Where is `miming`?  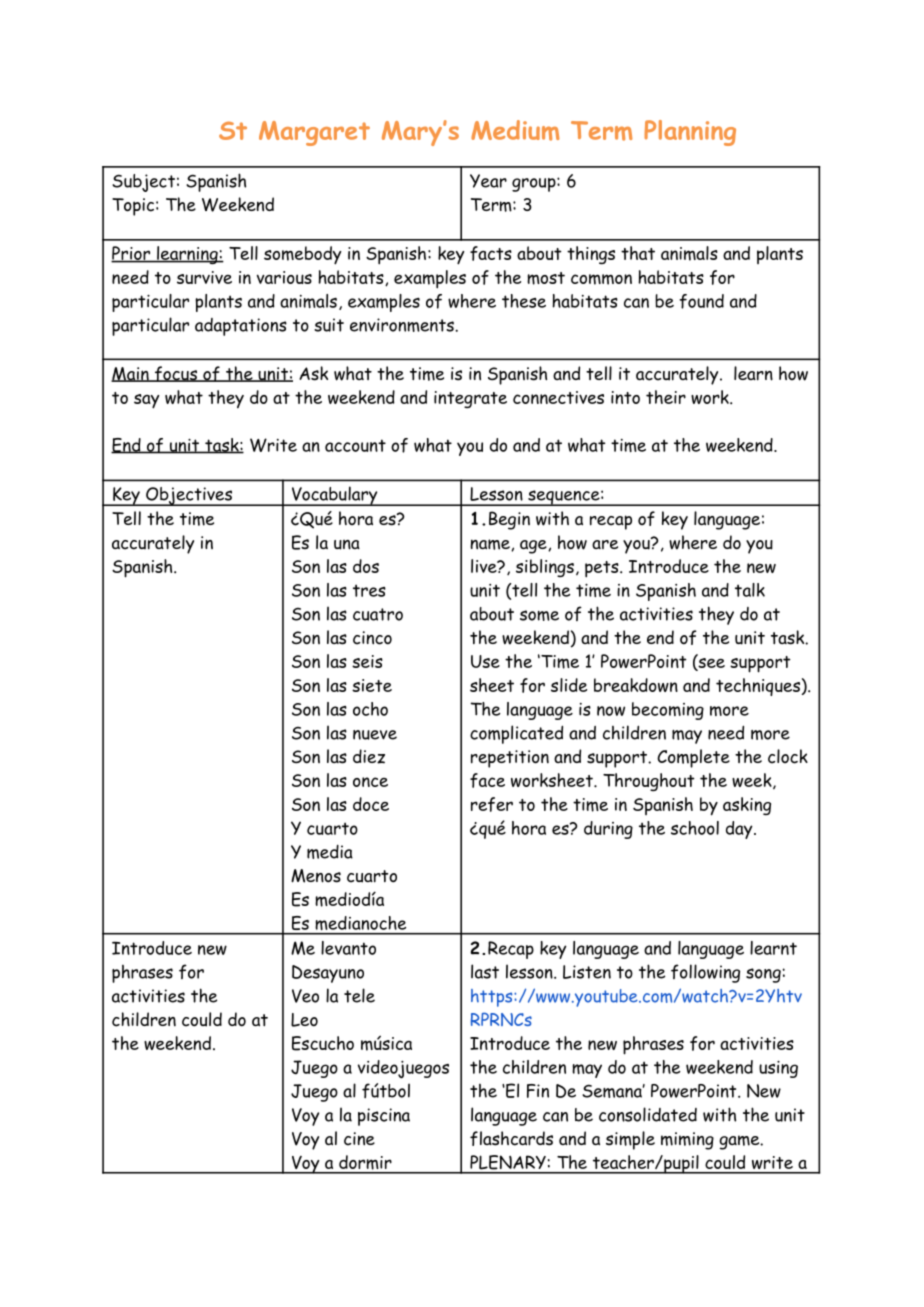 miming is located at coordinates (687, 1141).
